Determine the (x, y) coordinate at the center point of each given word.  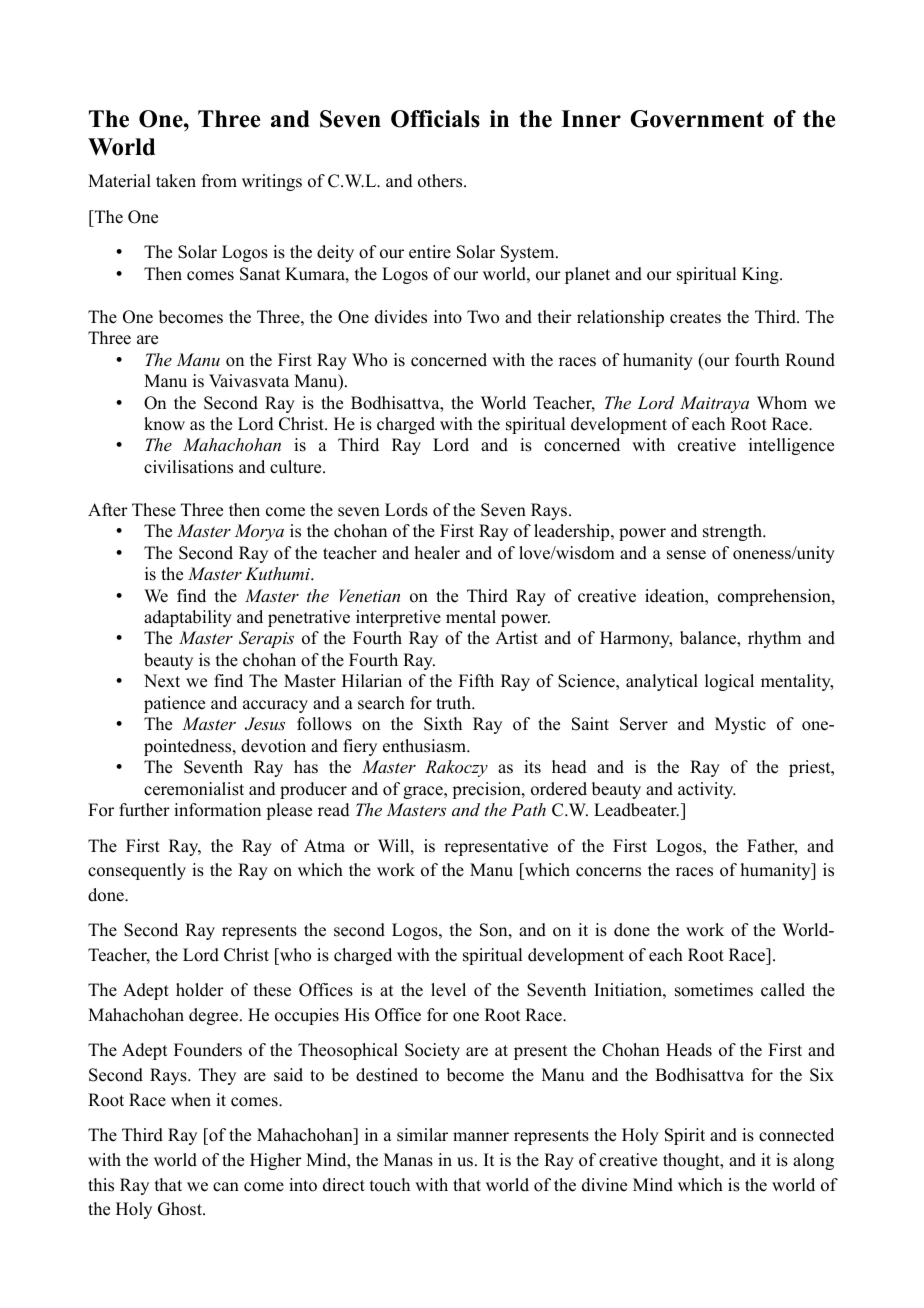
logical (729, 682)
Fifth (476, 680)
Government (697, 119)
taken (176, 181)
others (441, 181)
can (226, 1187)
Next (162, 681)
